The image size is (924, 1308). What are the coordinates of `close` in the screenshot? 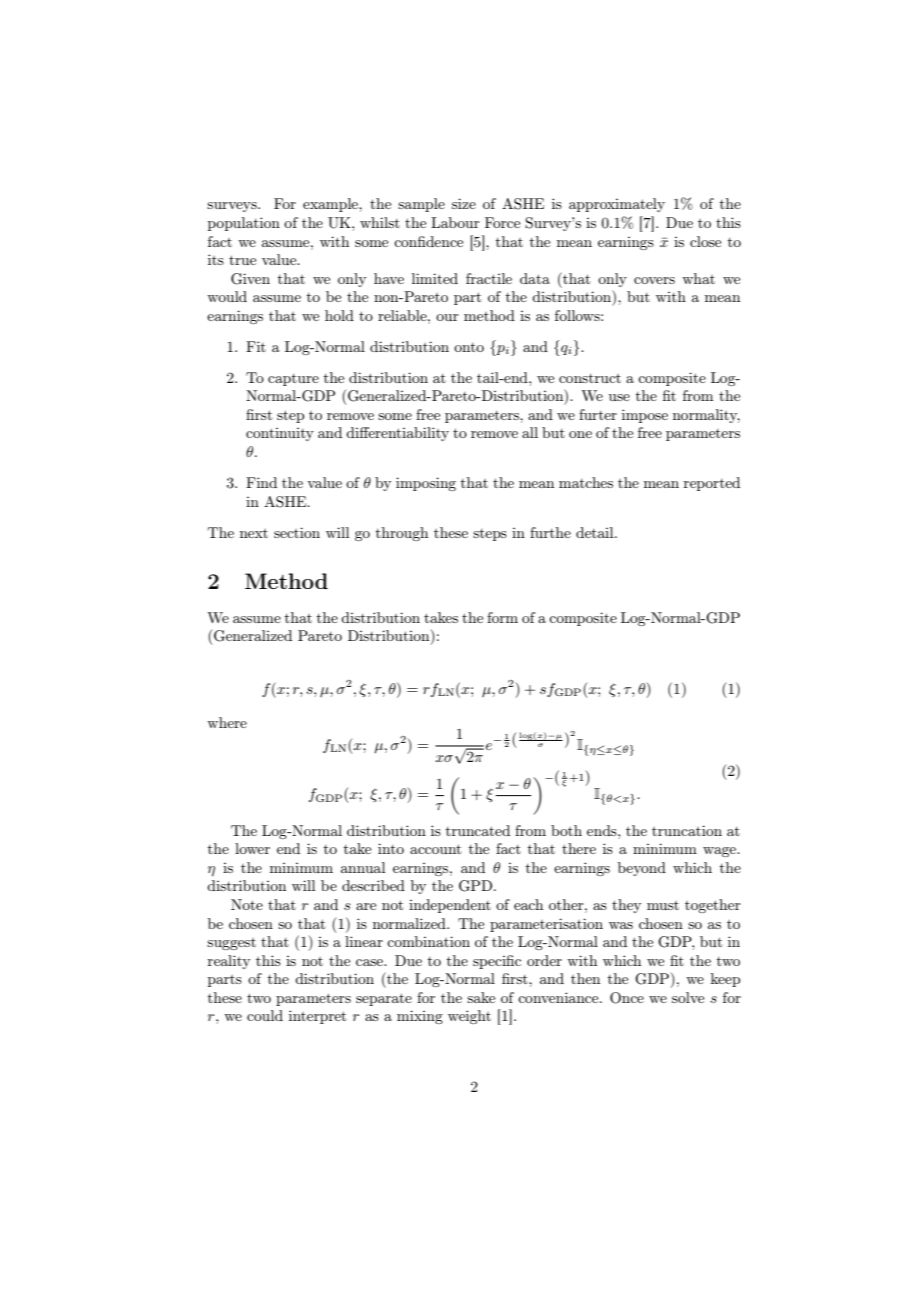 It's located at (705, 241).
